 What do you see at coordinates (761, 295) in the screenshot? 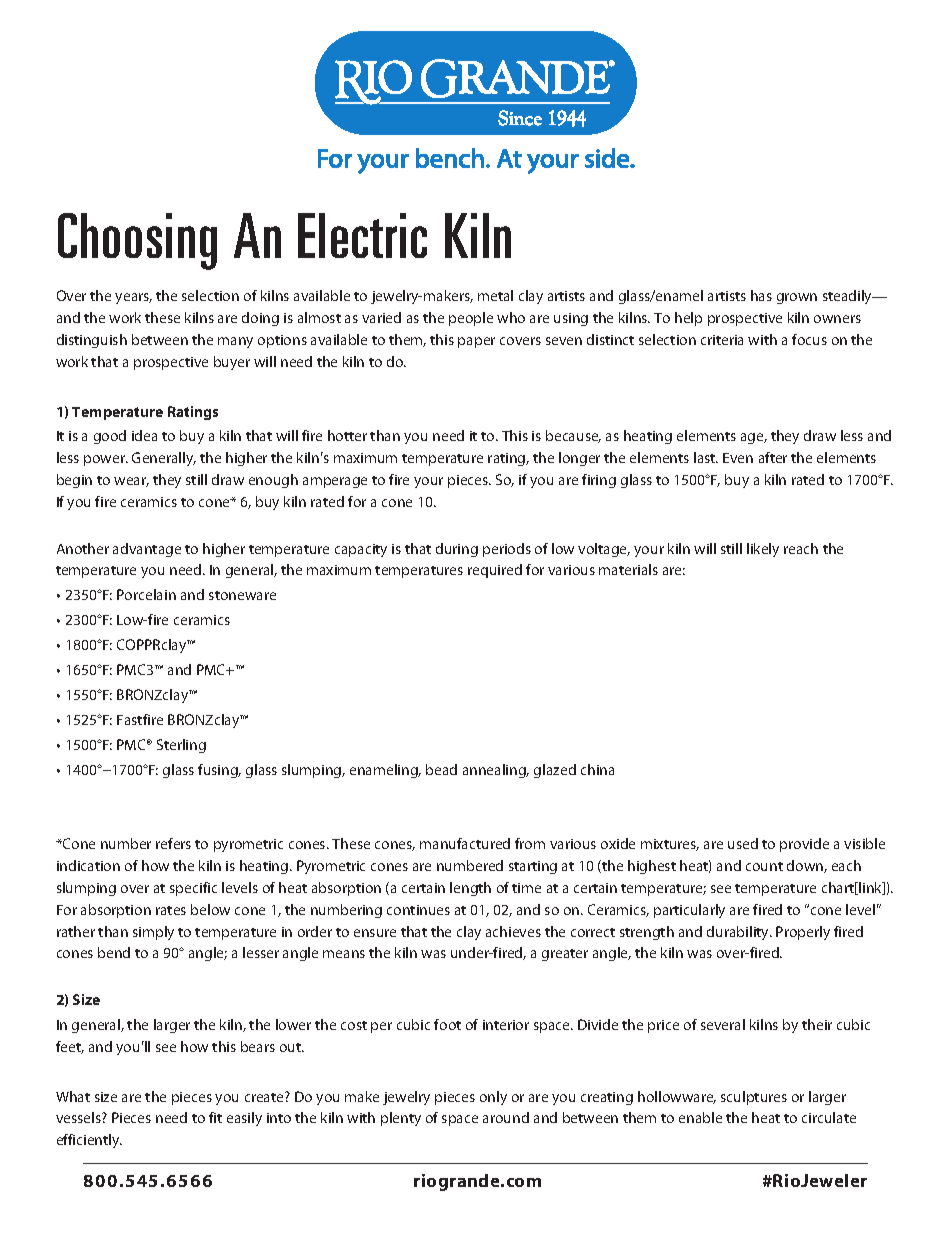
I see `has` at bounding box center [761, 295].
